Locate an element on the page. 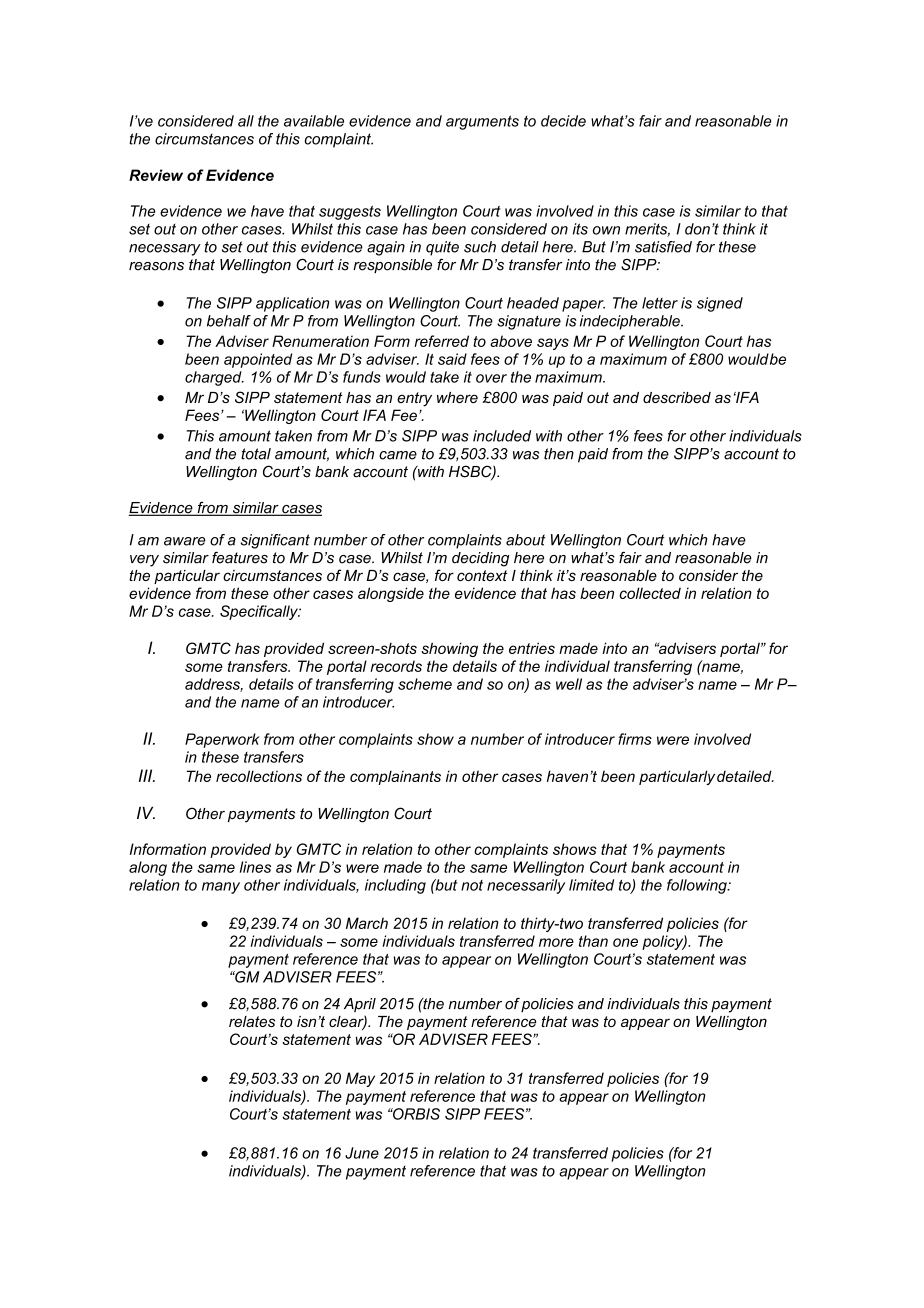 This document has width=924, height=1308. came is located at coordinates (398, 455).
